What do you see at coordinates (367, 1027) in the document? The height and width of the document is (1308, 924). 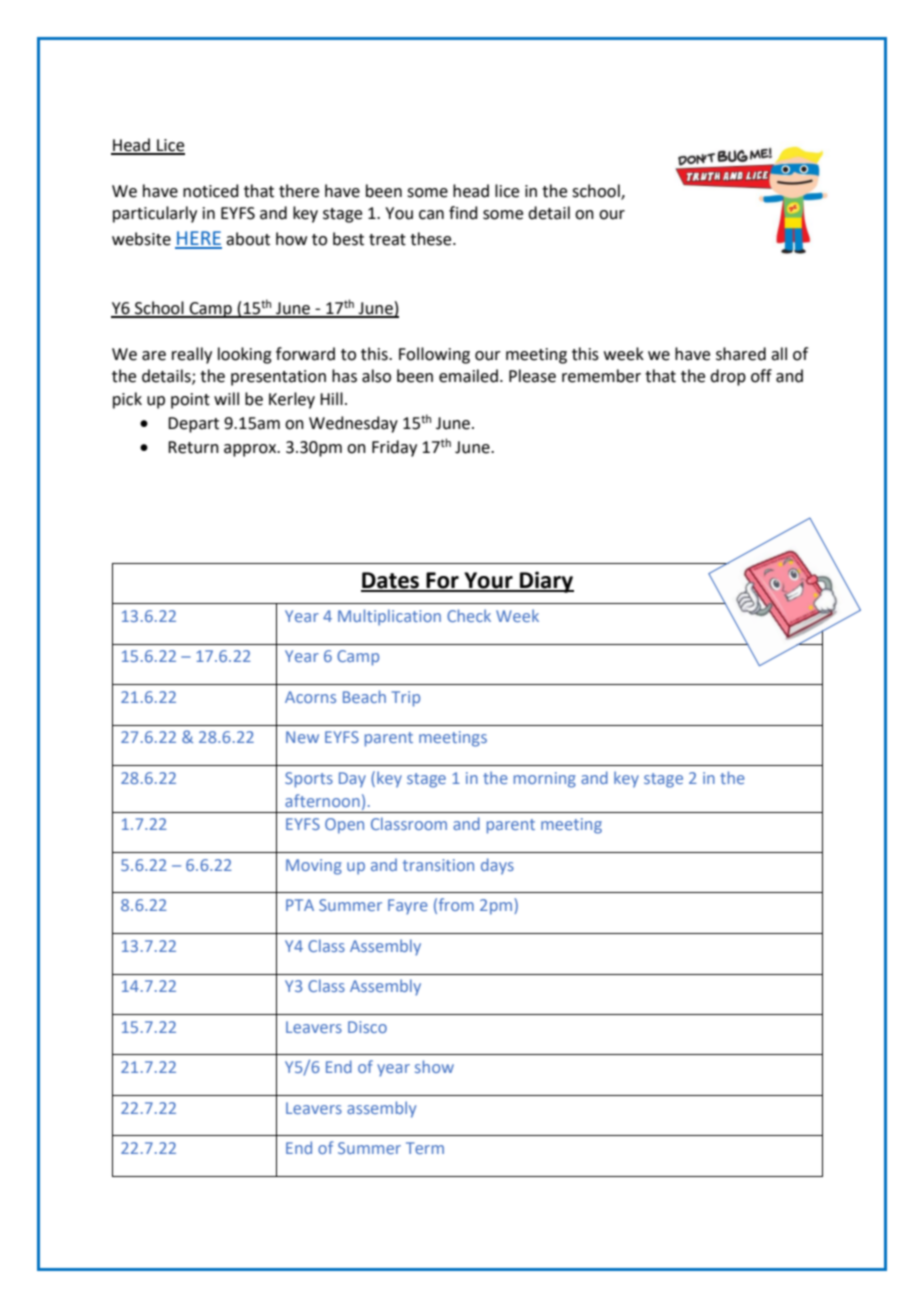 I see `Disco` at bounding box center [367, 1027].
